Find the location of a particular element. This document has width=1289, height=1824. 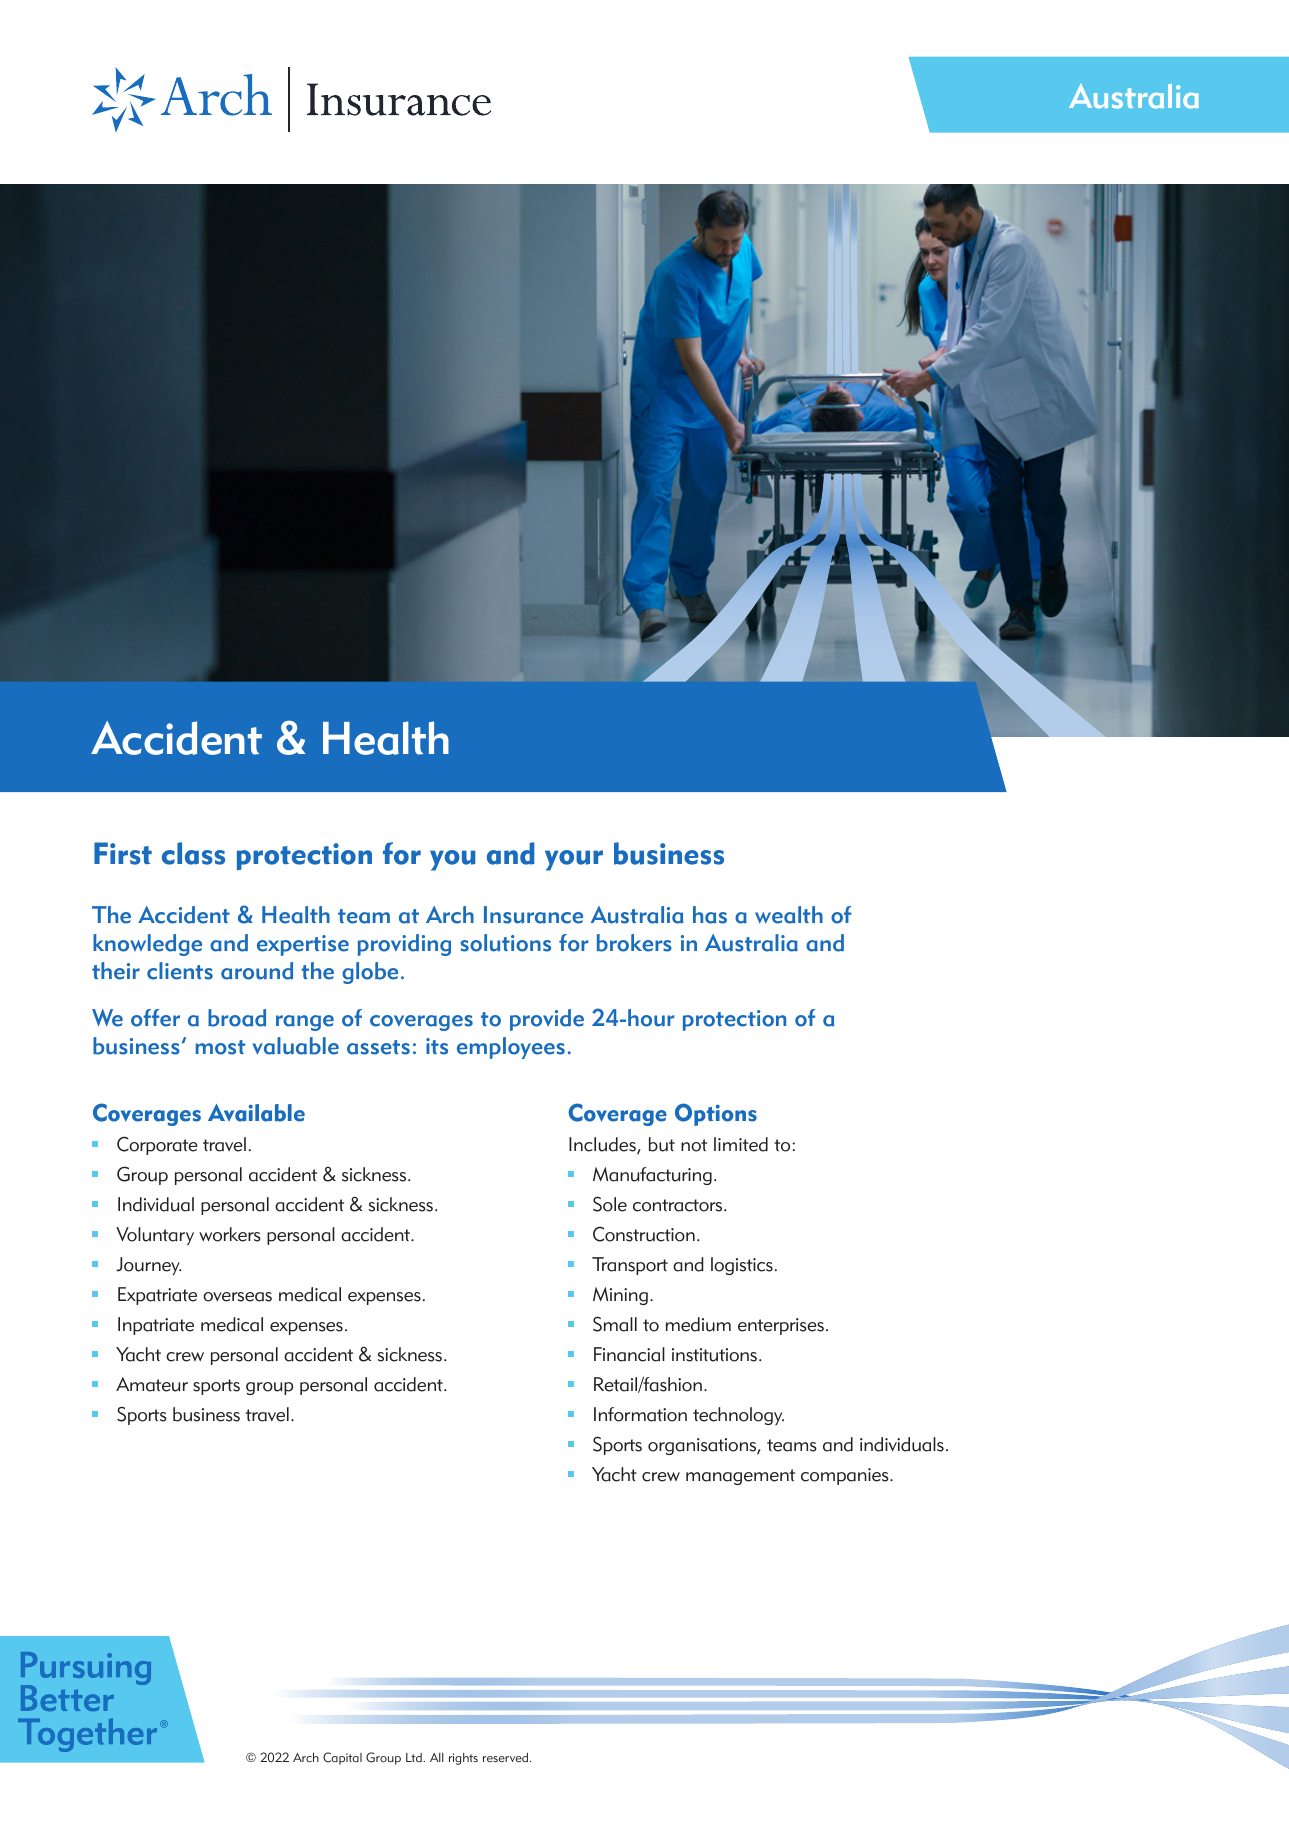

enterprises is located at coordinates (781, 1326).
